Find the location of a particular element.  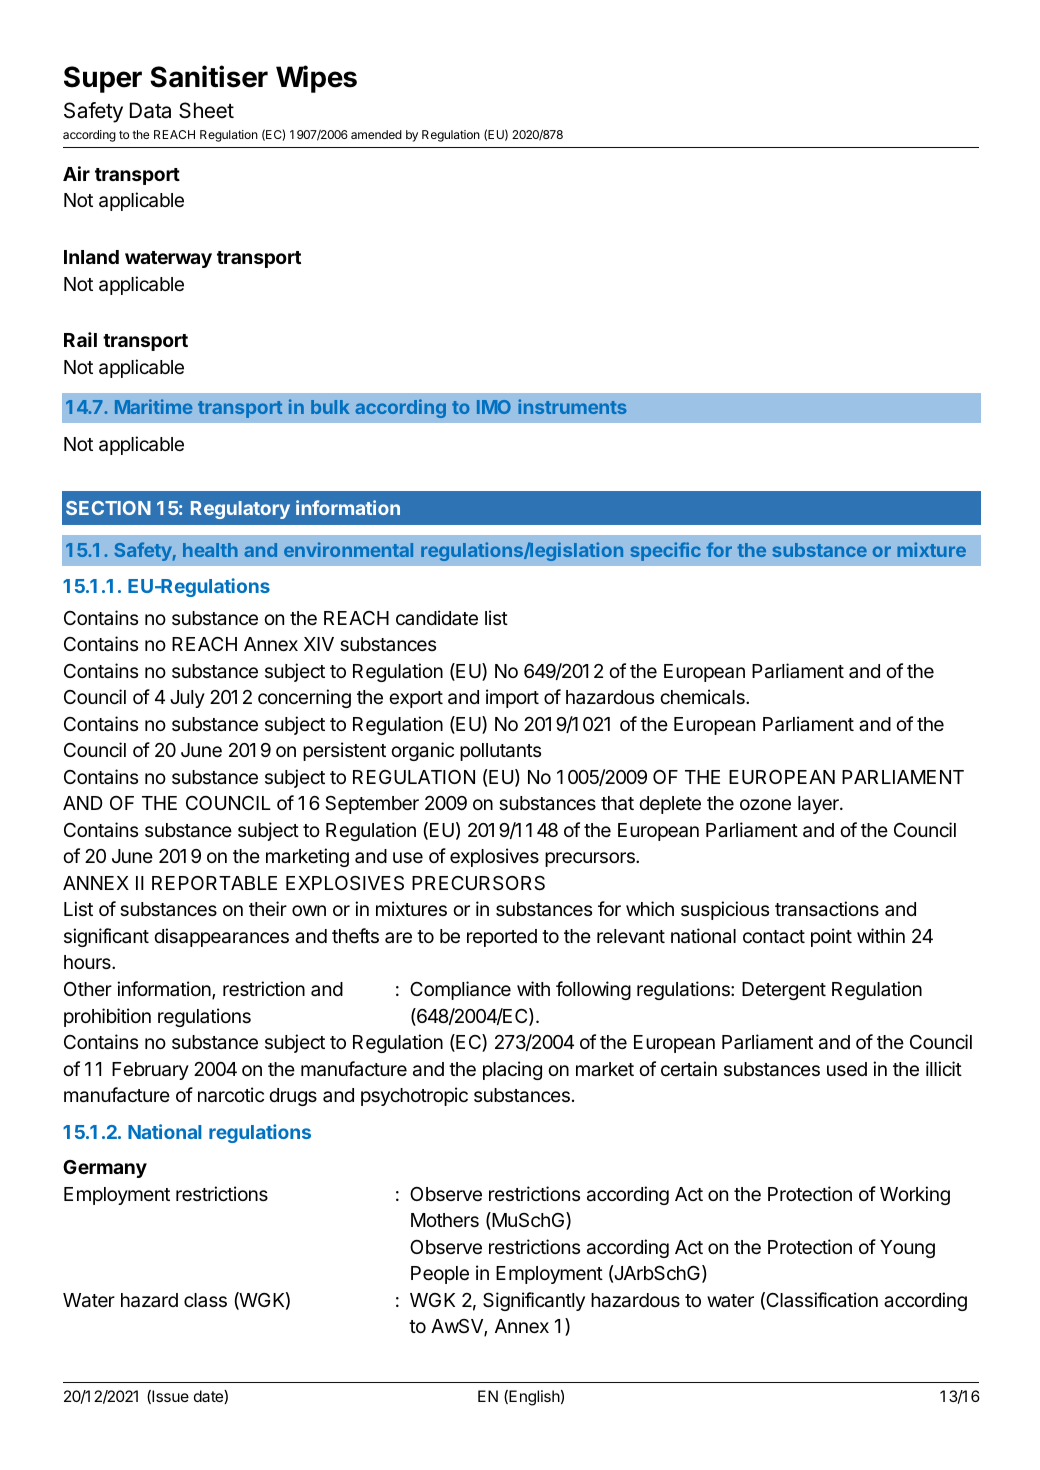

IMO is located at coordinates (494, 407).
